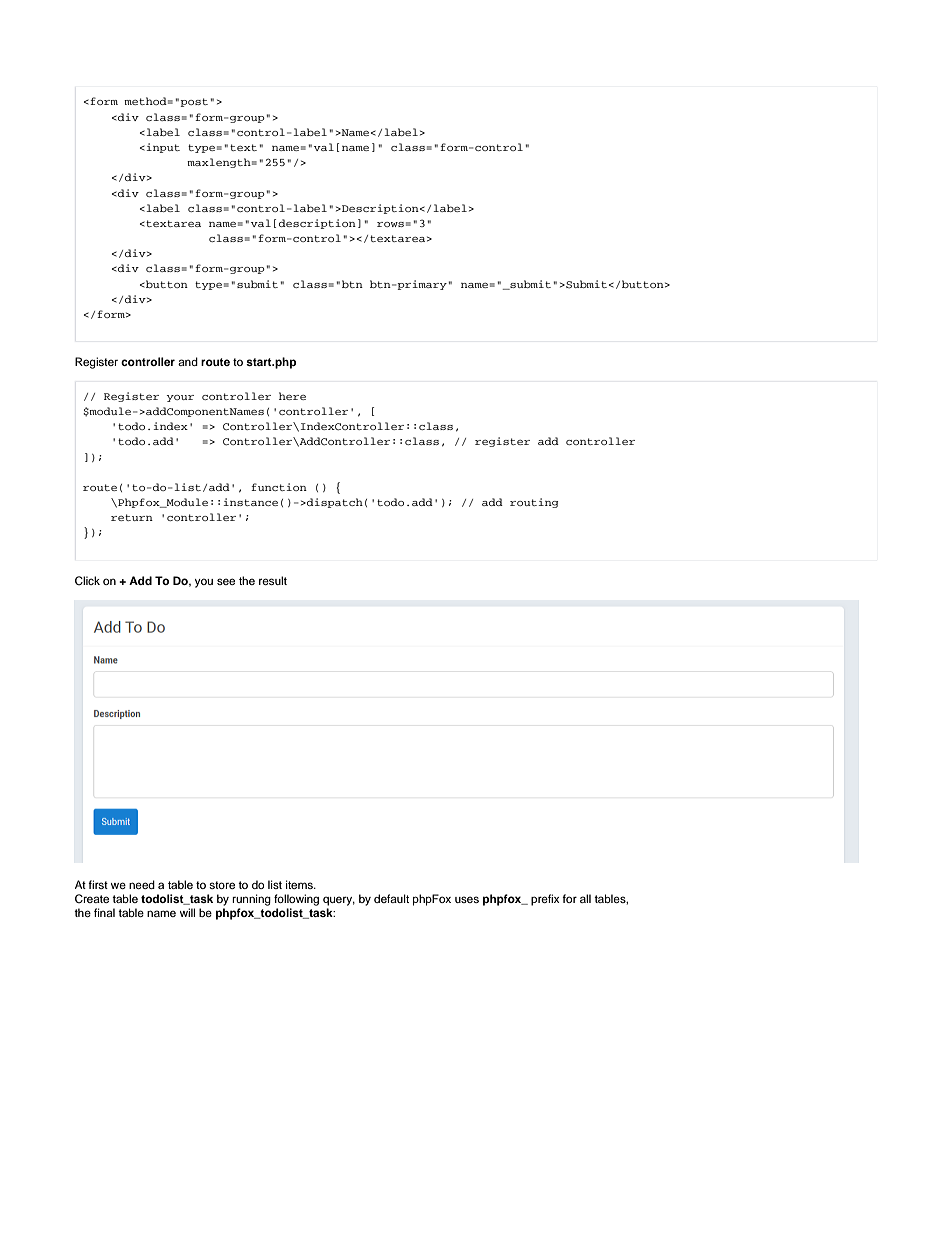 The height and width of the page is (1233, 952). Describe the element at coordinates (187, 912) in the page. I see `will` at that location.
